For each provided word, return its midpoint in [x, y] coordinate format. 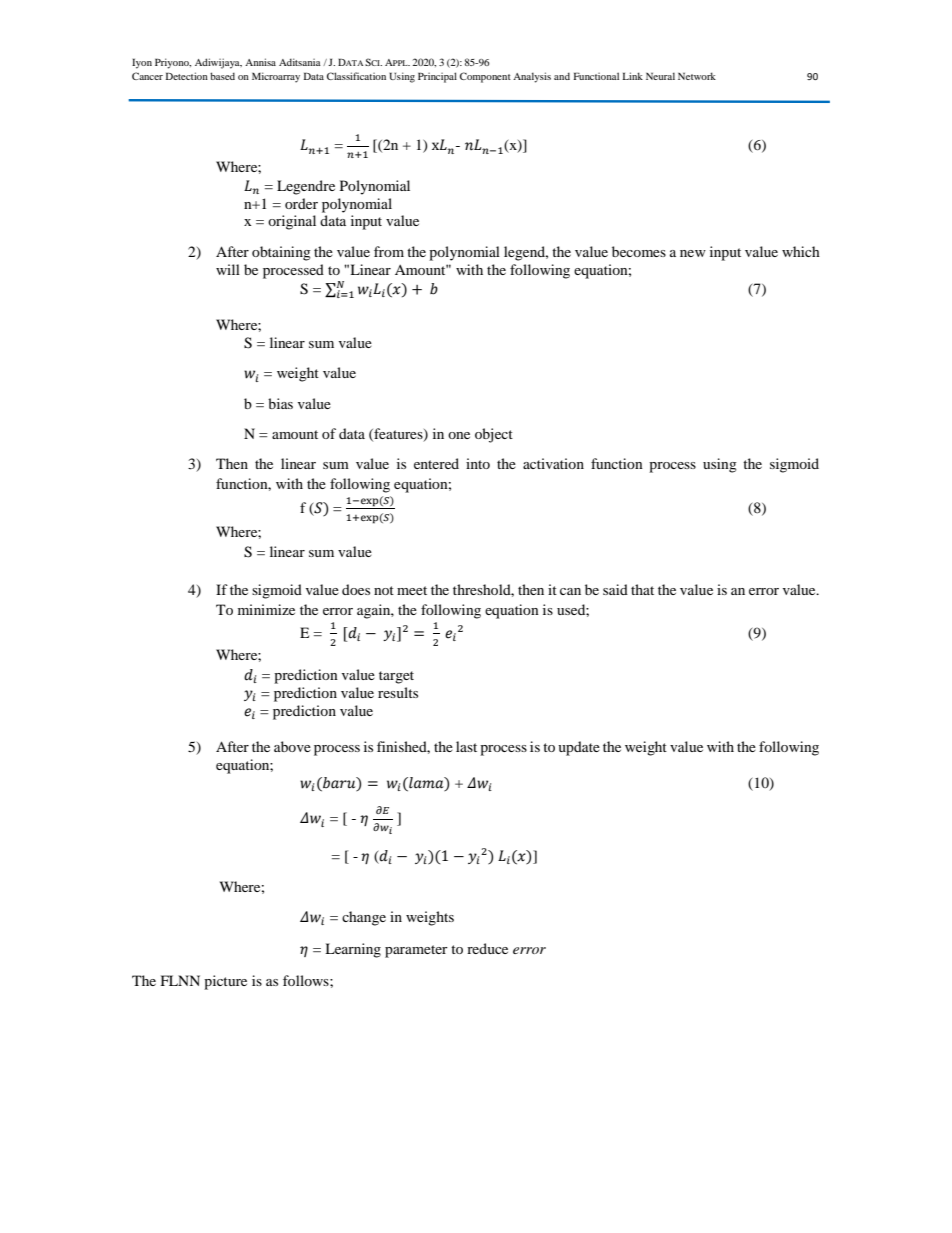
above [292, 746]
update [579, 748]
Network [697, 76]
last [466, 746]
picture [225, 982]
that [642, 589]
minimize [266, 609]
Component [485, 77]
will [228, 269]
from [389, 251]
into [478, 463]
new [693, 253]
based [222, 76]
